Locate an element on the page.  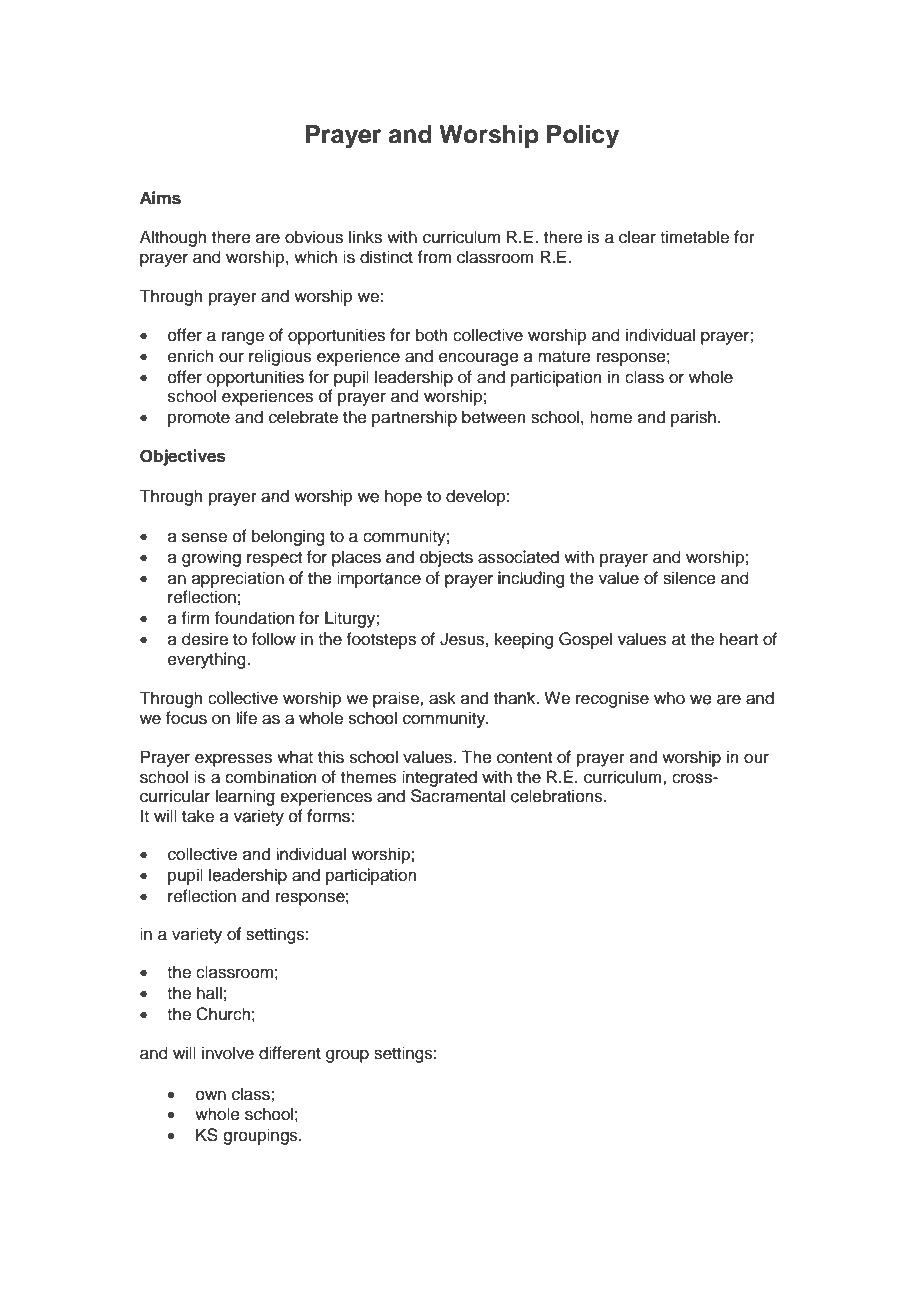
expresses is located at coordinates (233, 760).
